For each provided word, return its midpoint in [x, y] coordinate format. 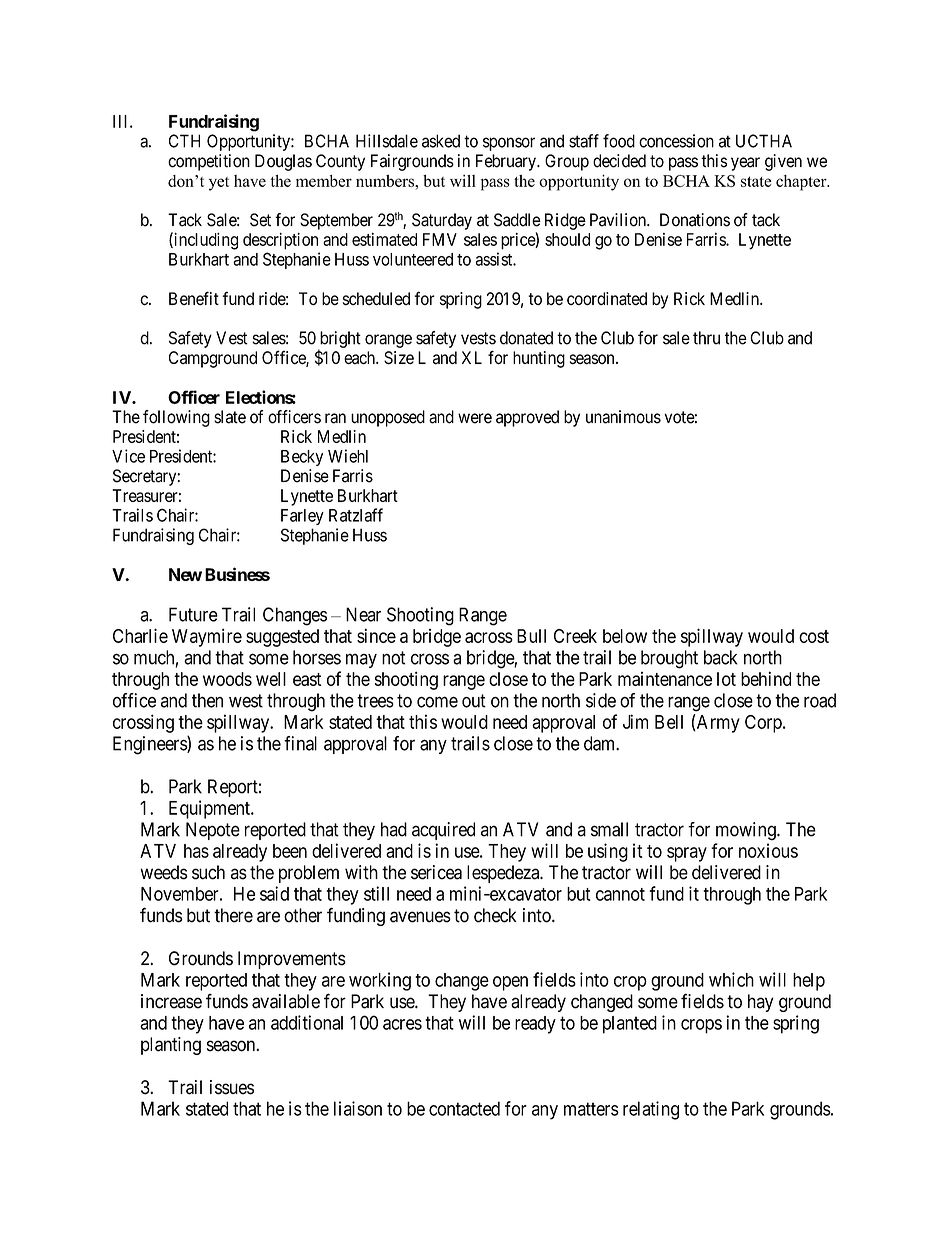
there [233, 915]
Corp [764, 724]
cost [814, 636]
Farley [302, 517]
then [207, 700]
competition [209, 162]
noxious [768, 850]
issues [232, 1087]
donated [526, 338]
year [745, 164]
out [474, 701]
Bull [531, 636]
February [507, 162]
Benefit [194, 298]
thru [706, 338]
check [495, 915]
